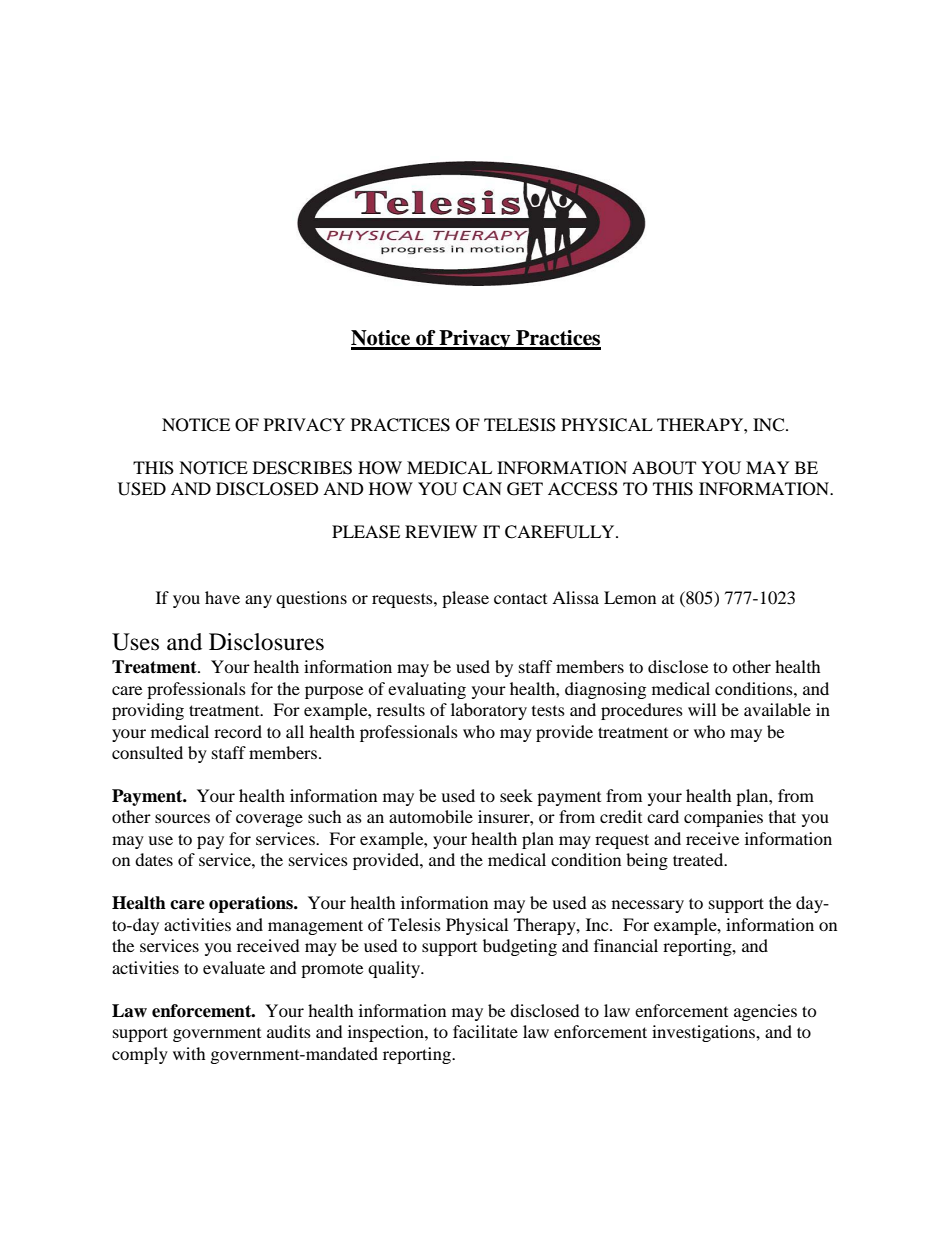  Describe the element at coordinates (482, 489) in the screenshot. I see `CAN` at that location.
